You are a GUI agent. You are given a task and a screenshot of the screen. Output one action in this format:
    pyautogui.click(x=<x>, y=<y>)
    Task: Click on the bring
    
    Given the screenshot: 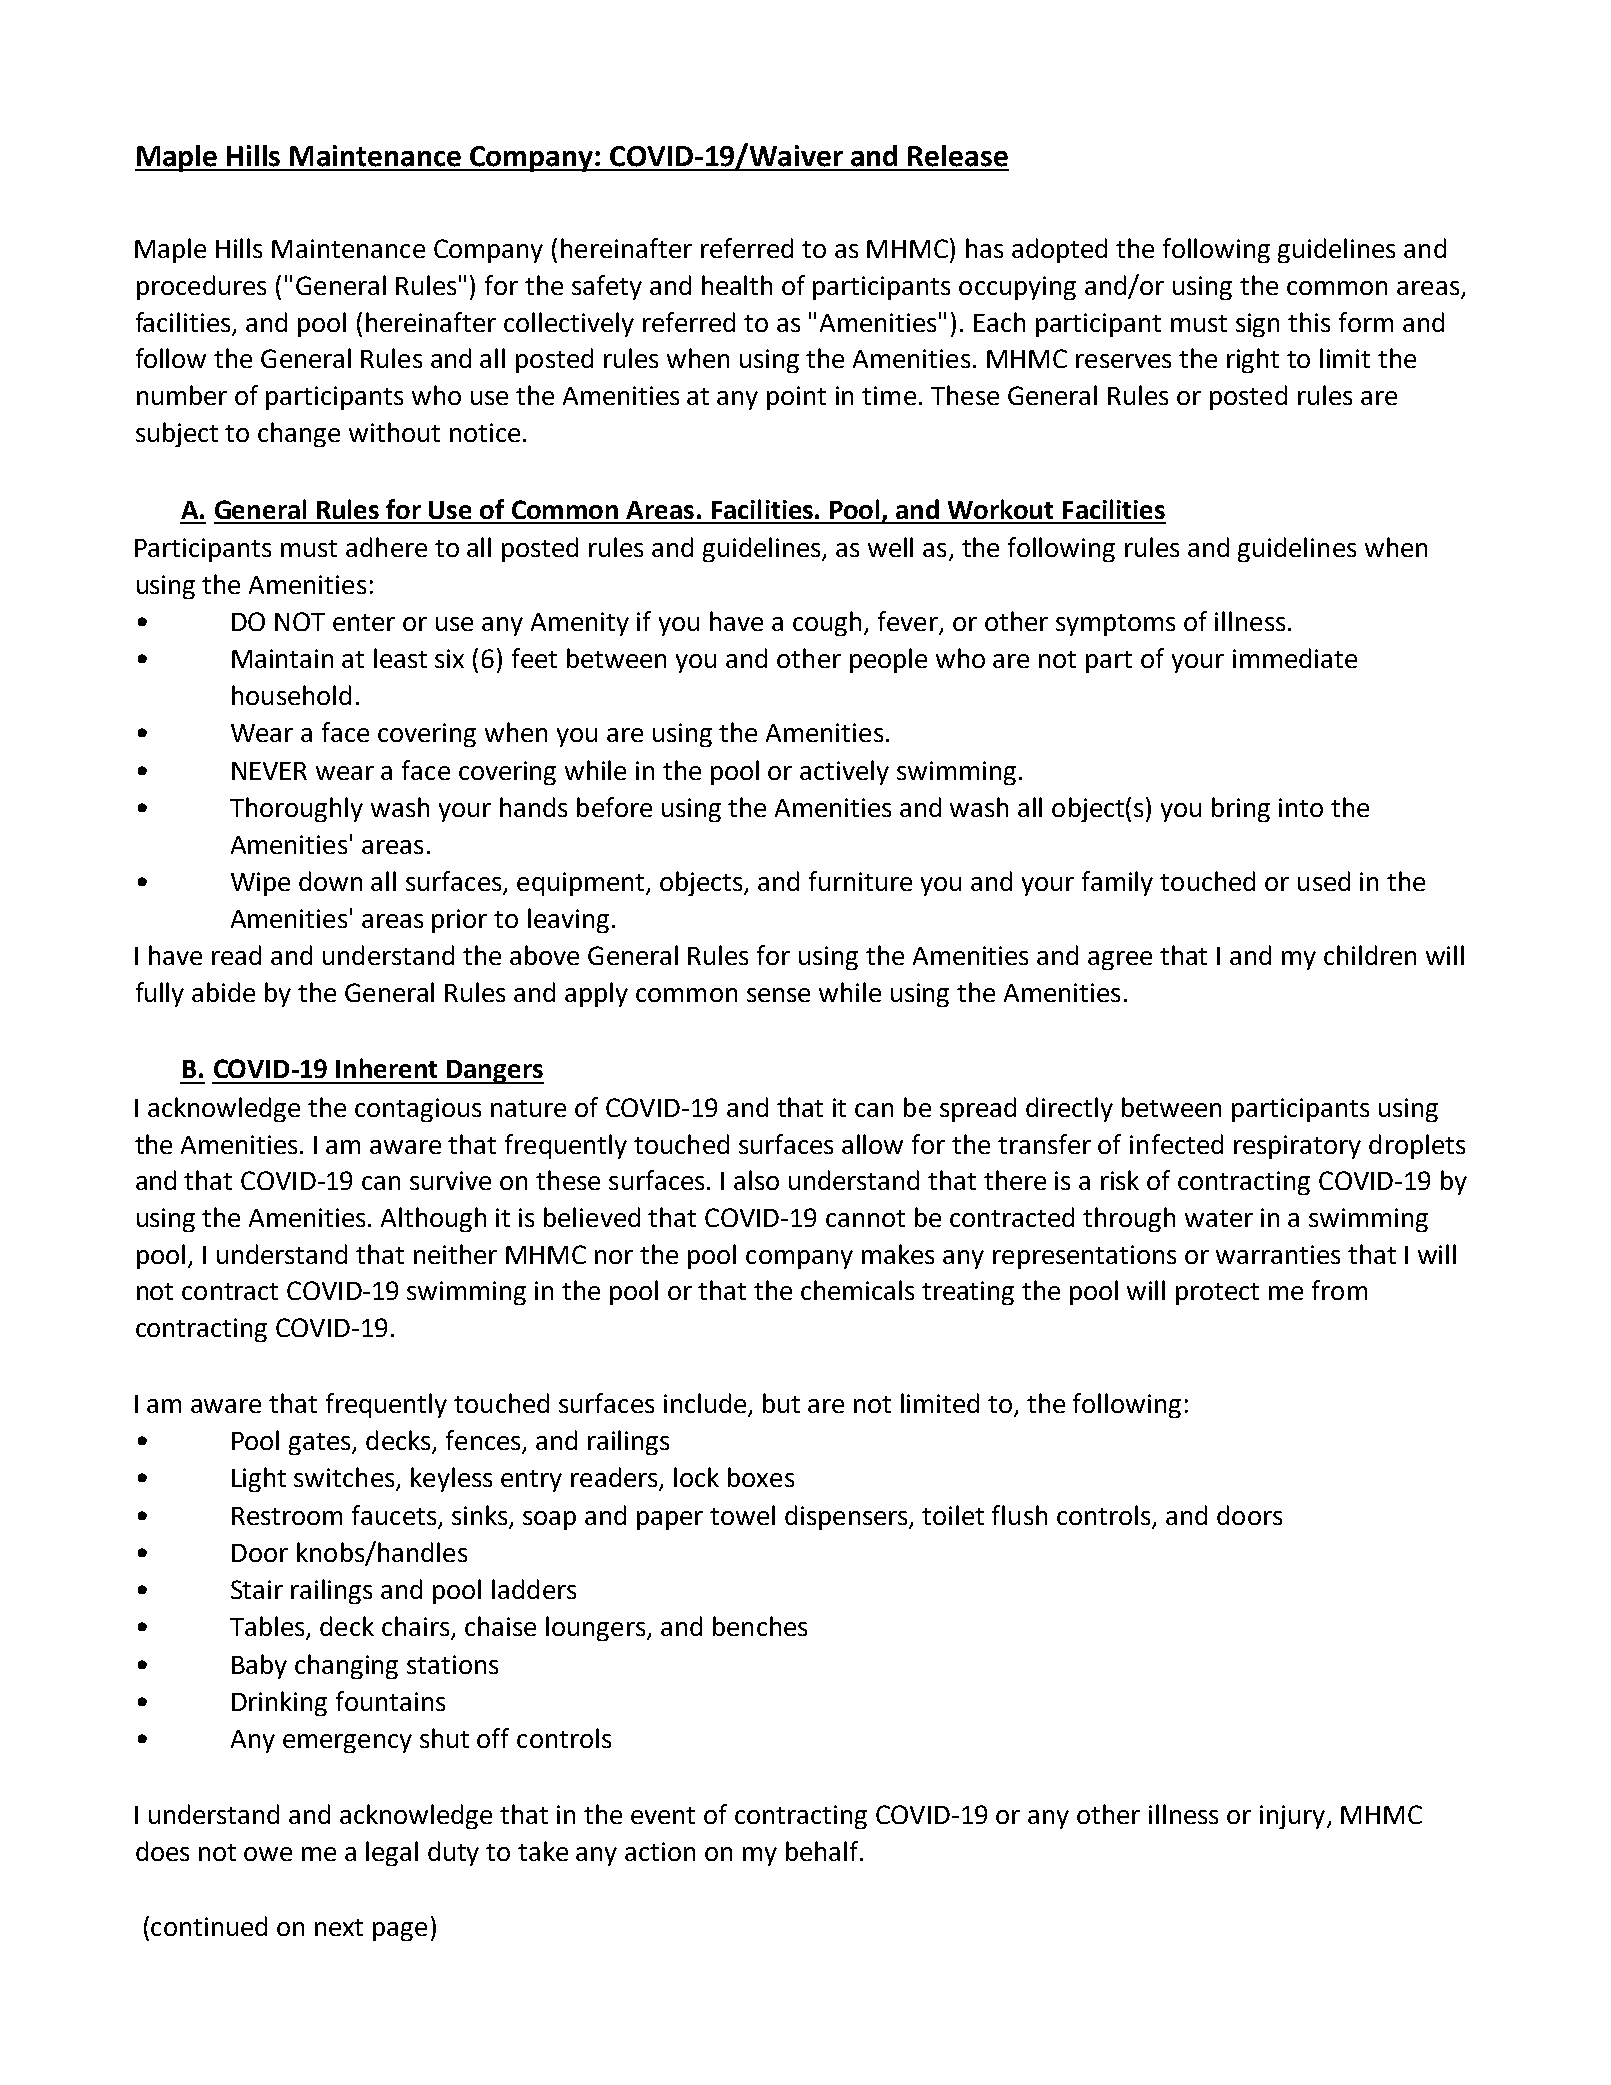 What is the action you would take?
    pyautogui.click(x=1241, y=809)
